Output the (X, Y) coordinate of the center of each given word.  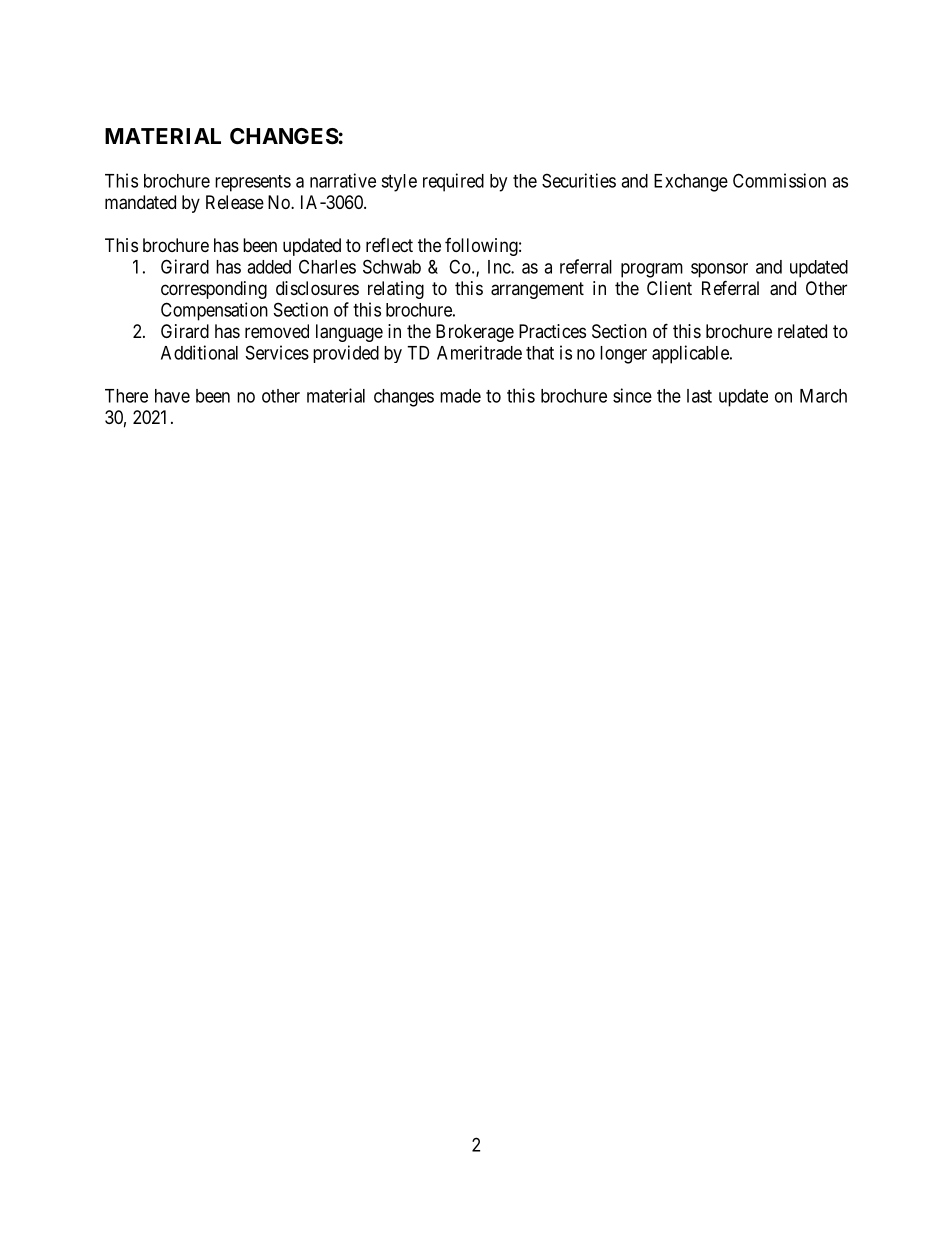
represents (253, 183)
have (172, 396)
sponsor (719, 270)
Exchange (691, 183)
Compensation (214, 311)
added (269, 267)
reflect (389, 244)
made (460, 396)
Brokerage (475, 333)
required (453, 182)
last (699, 396)
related (802, 331)
